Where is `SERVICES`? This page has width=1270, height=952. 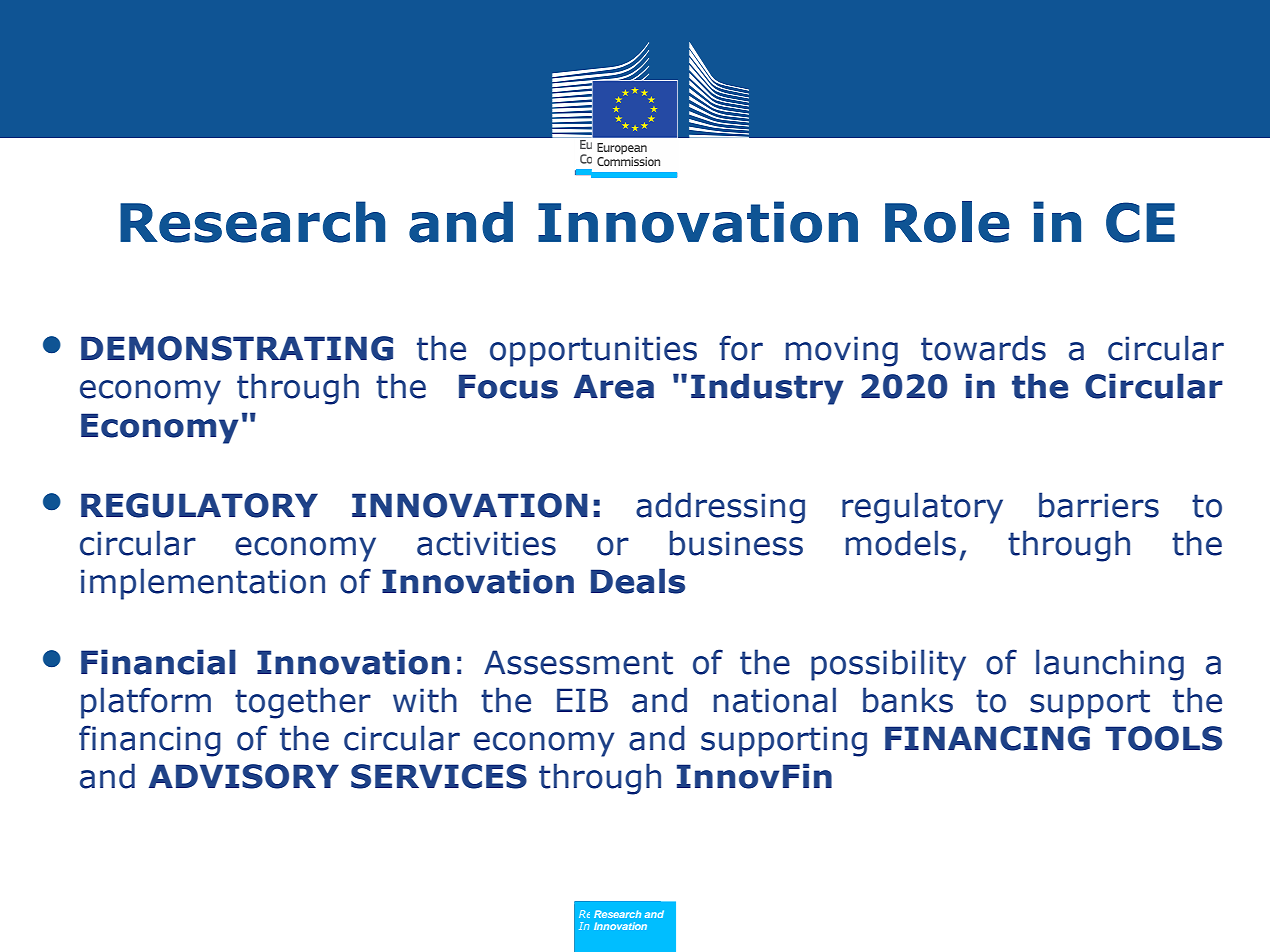 SERVICES is located at coordinates (439, 776).
